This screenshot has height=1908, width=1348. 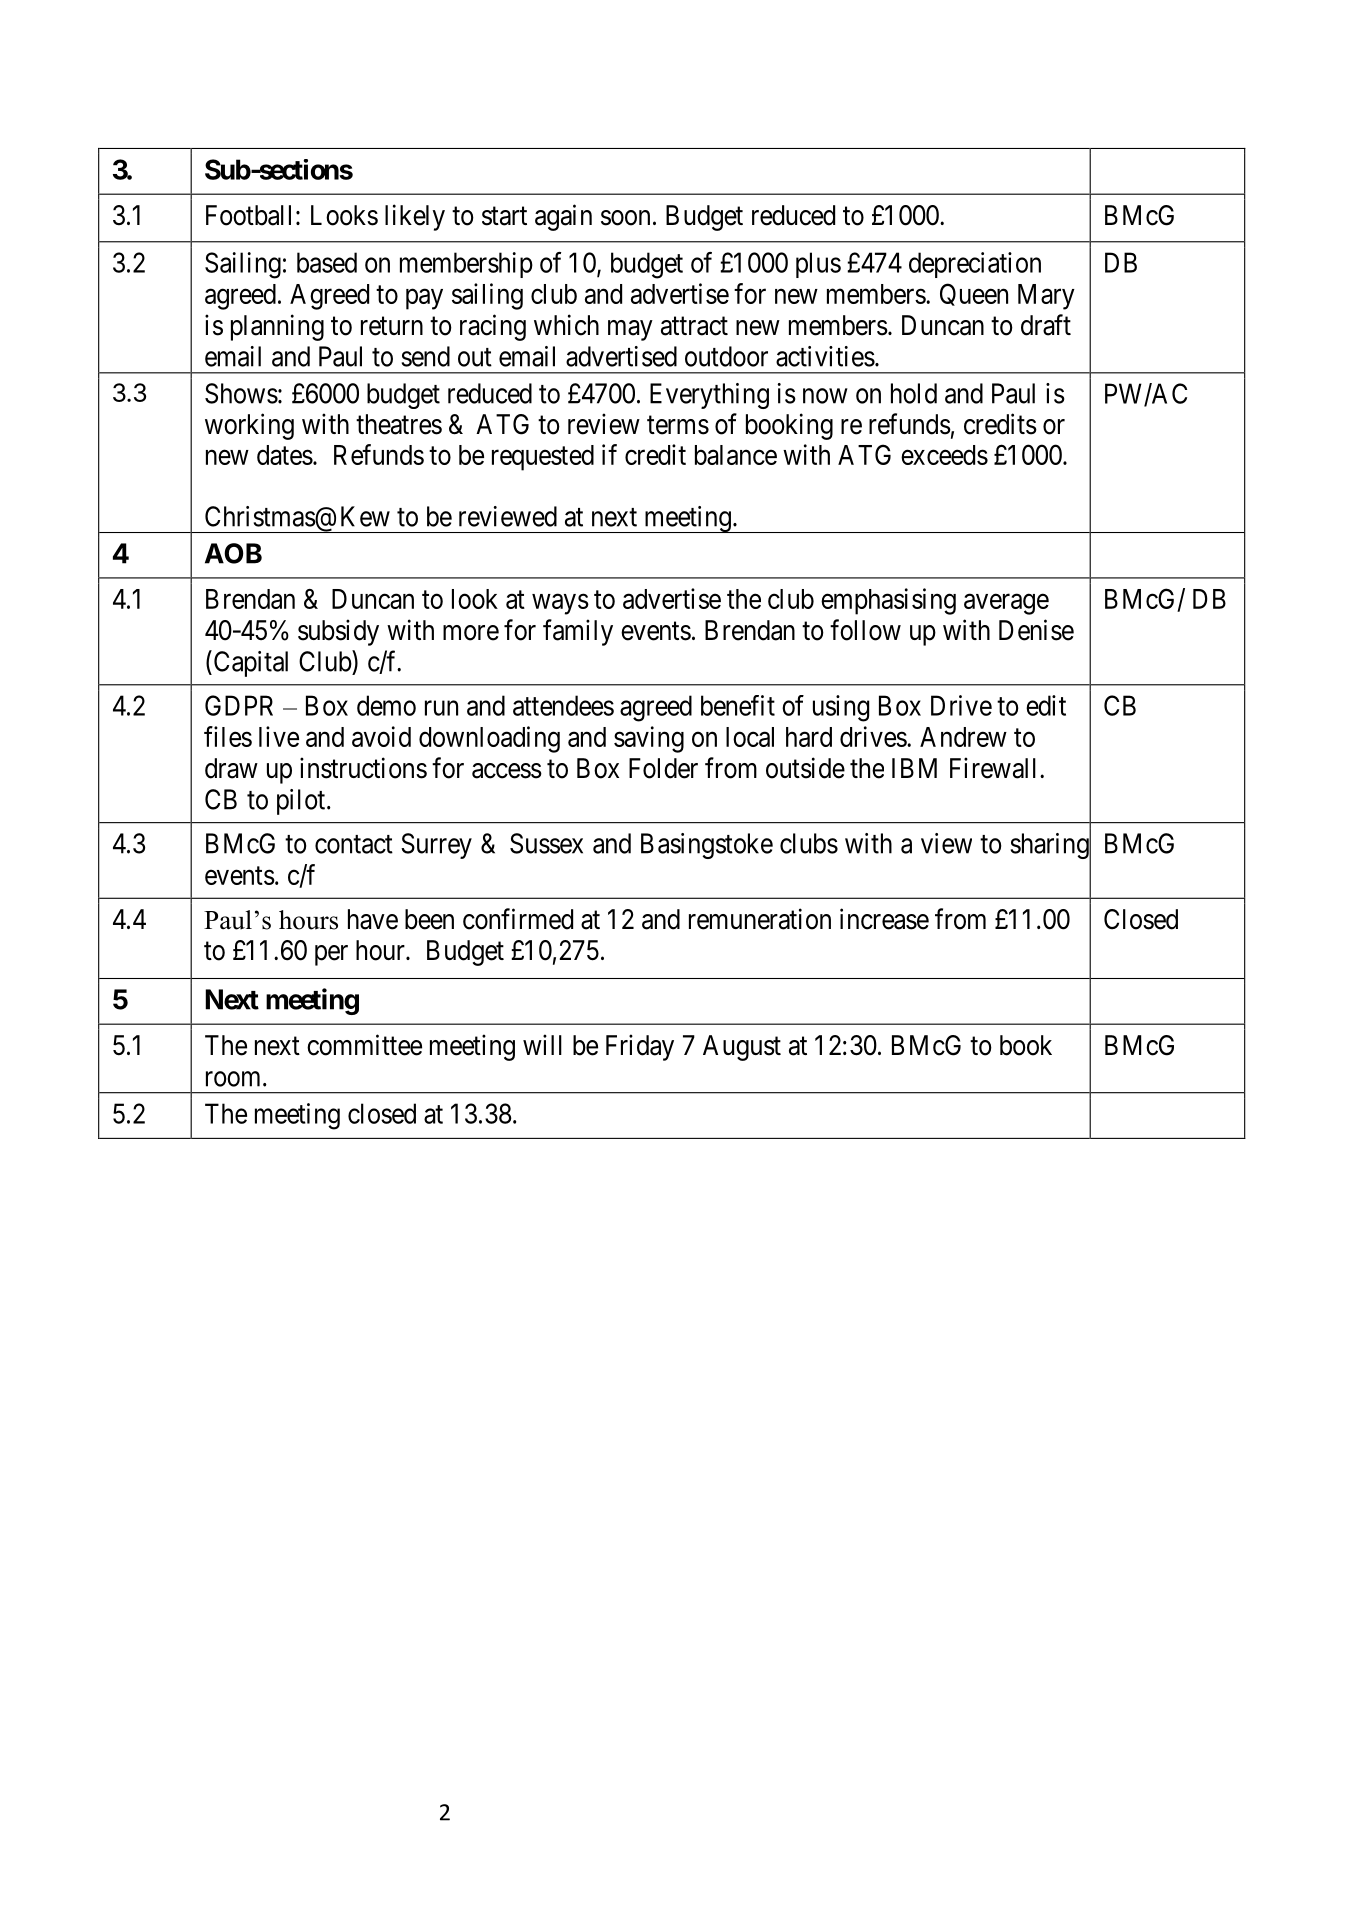 What do you see at coordinates (327, 262) in the screenshot?
I see `based` at bounding box center [327, 262].
